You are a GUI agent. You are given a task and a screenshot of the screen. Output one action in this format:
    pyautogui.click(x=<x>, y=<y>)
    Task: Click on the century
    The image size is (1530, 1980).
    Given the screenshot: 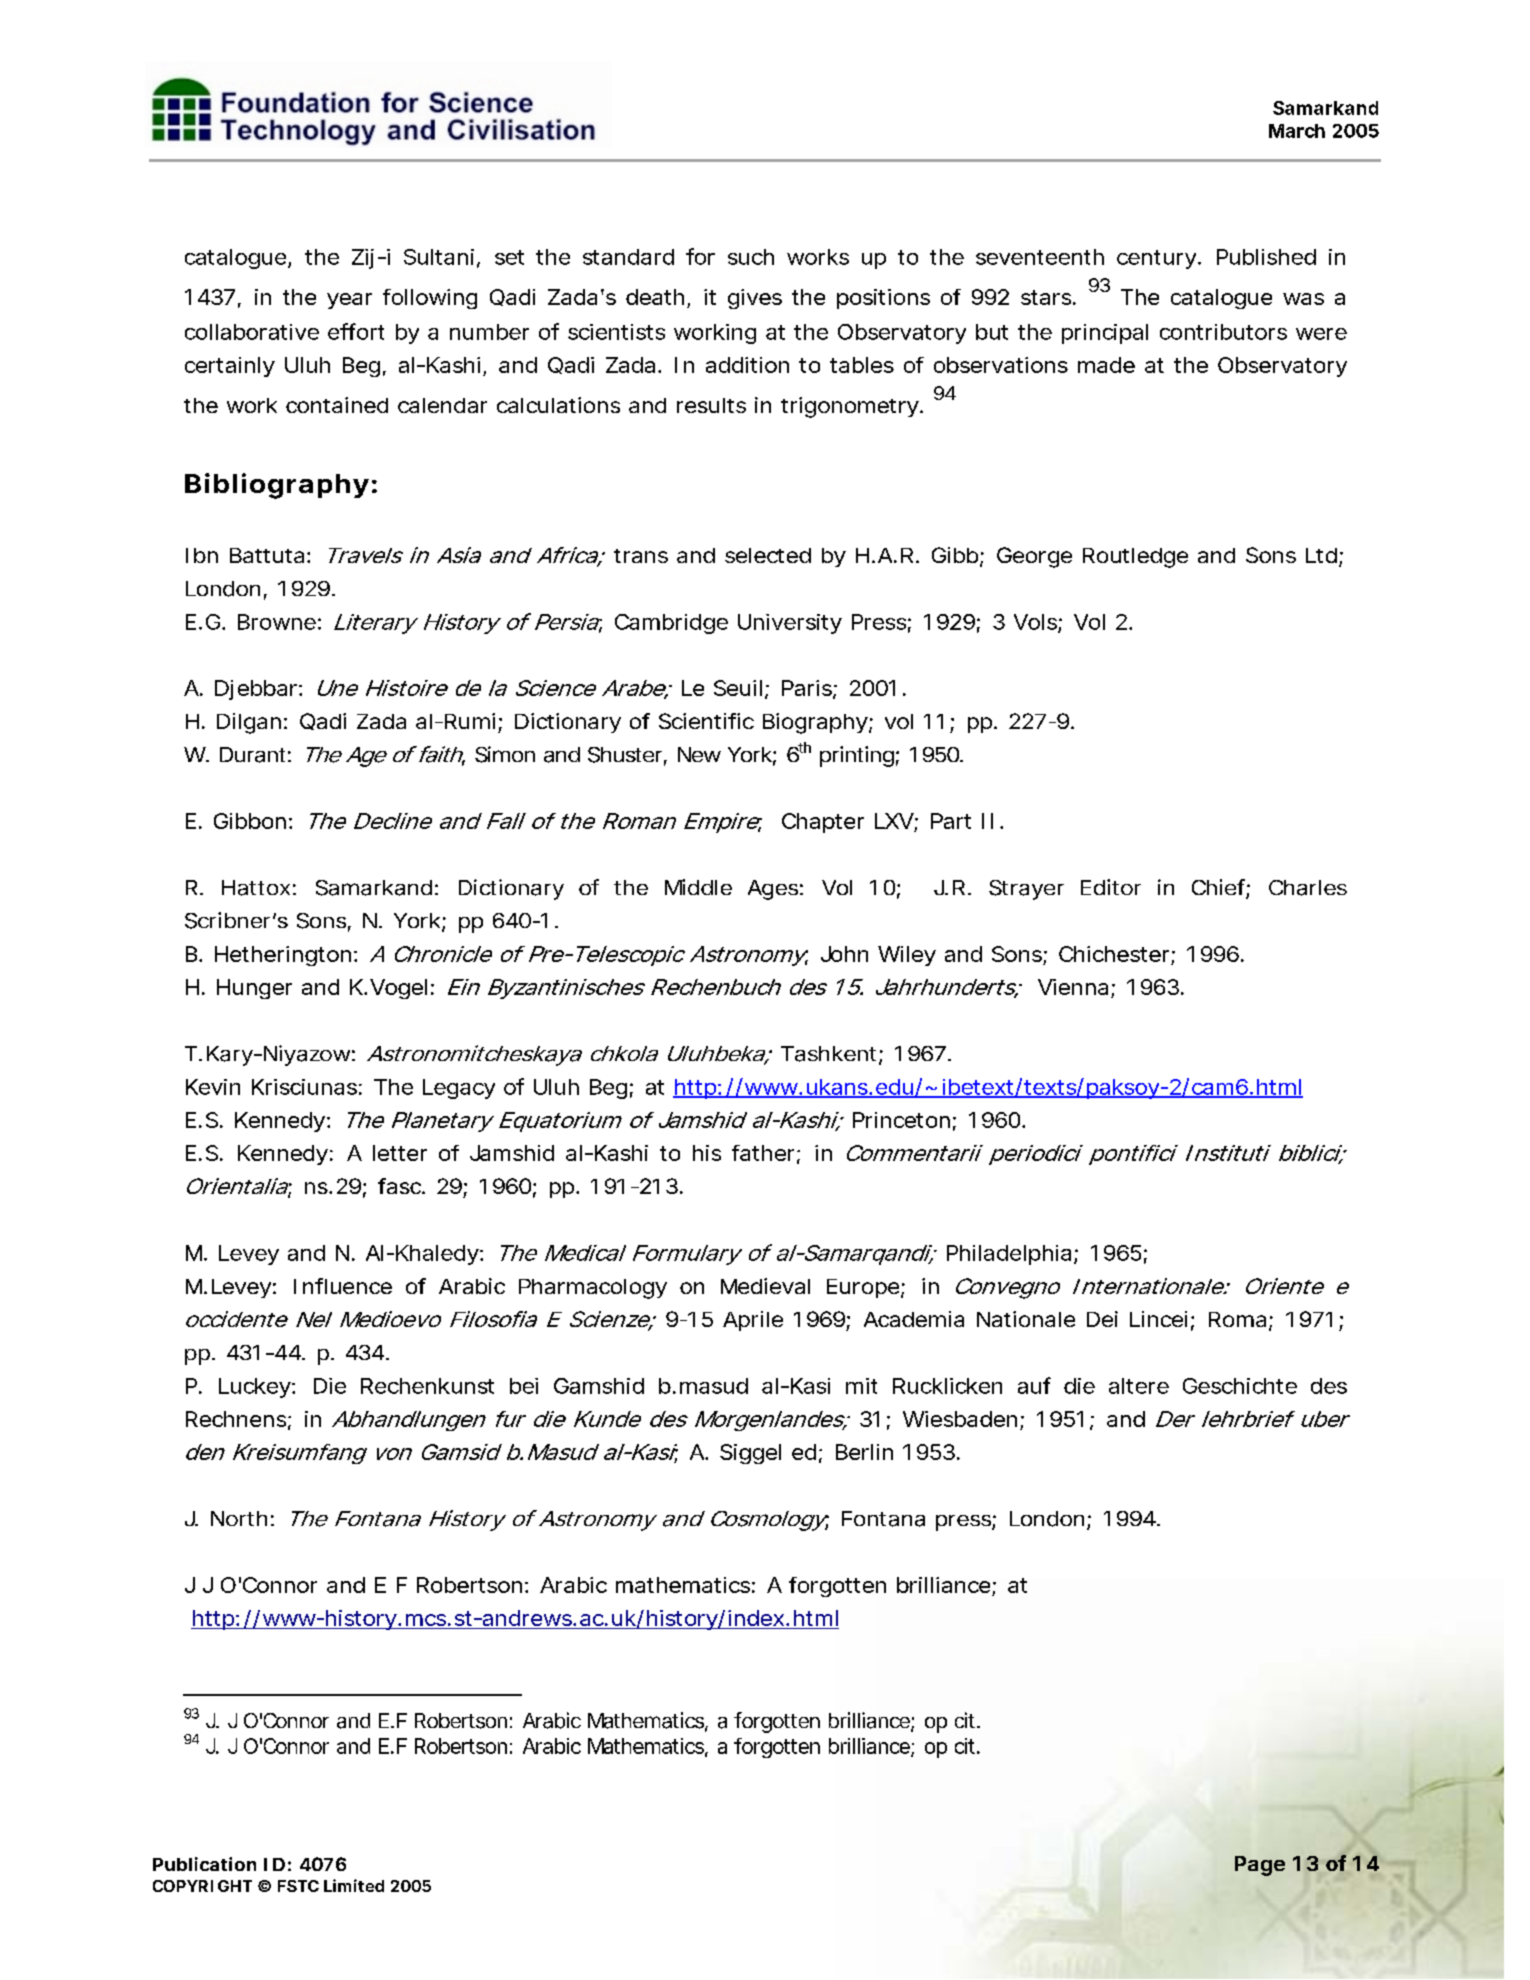 What is the action you would take?
    pyautogui.click(x=1158, y=259)
